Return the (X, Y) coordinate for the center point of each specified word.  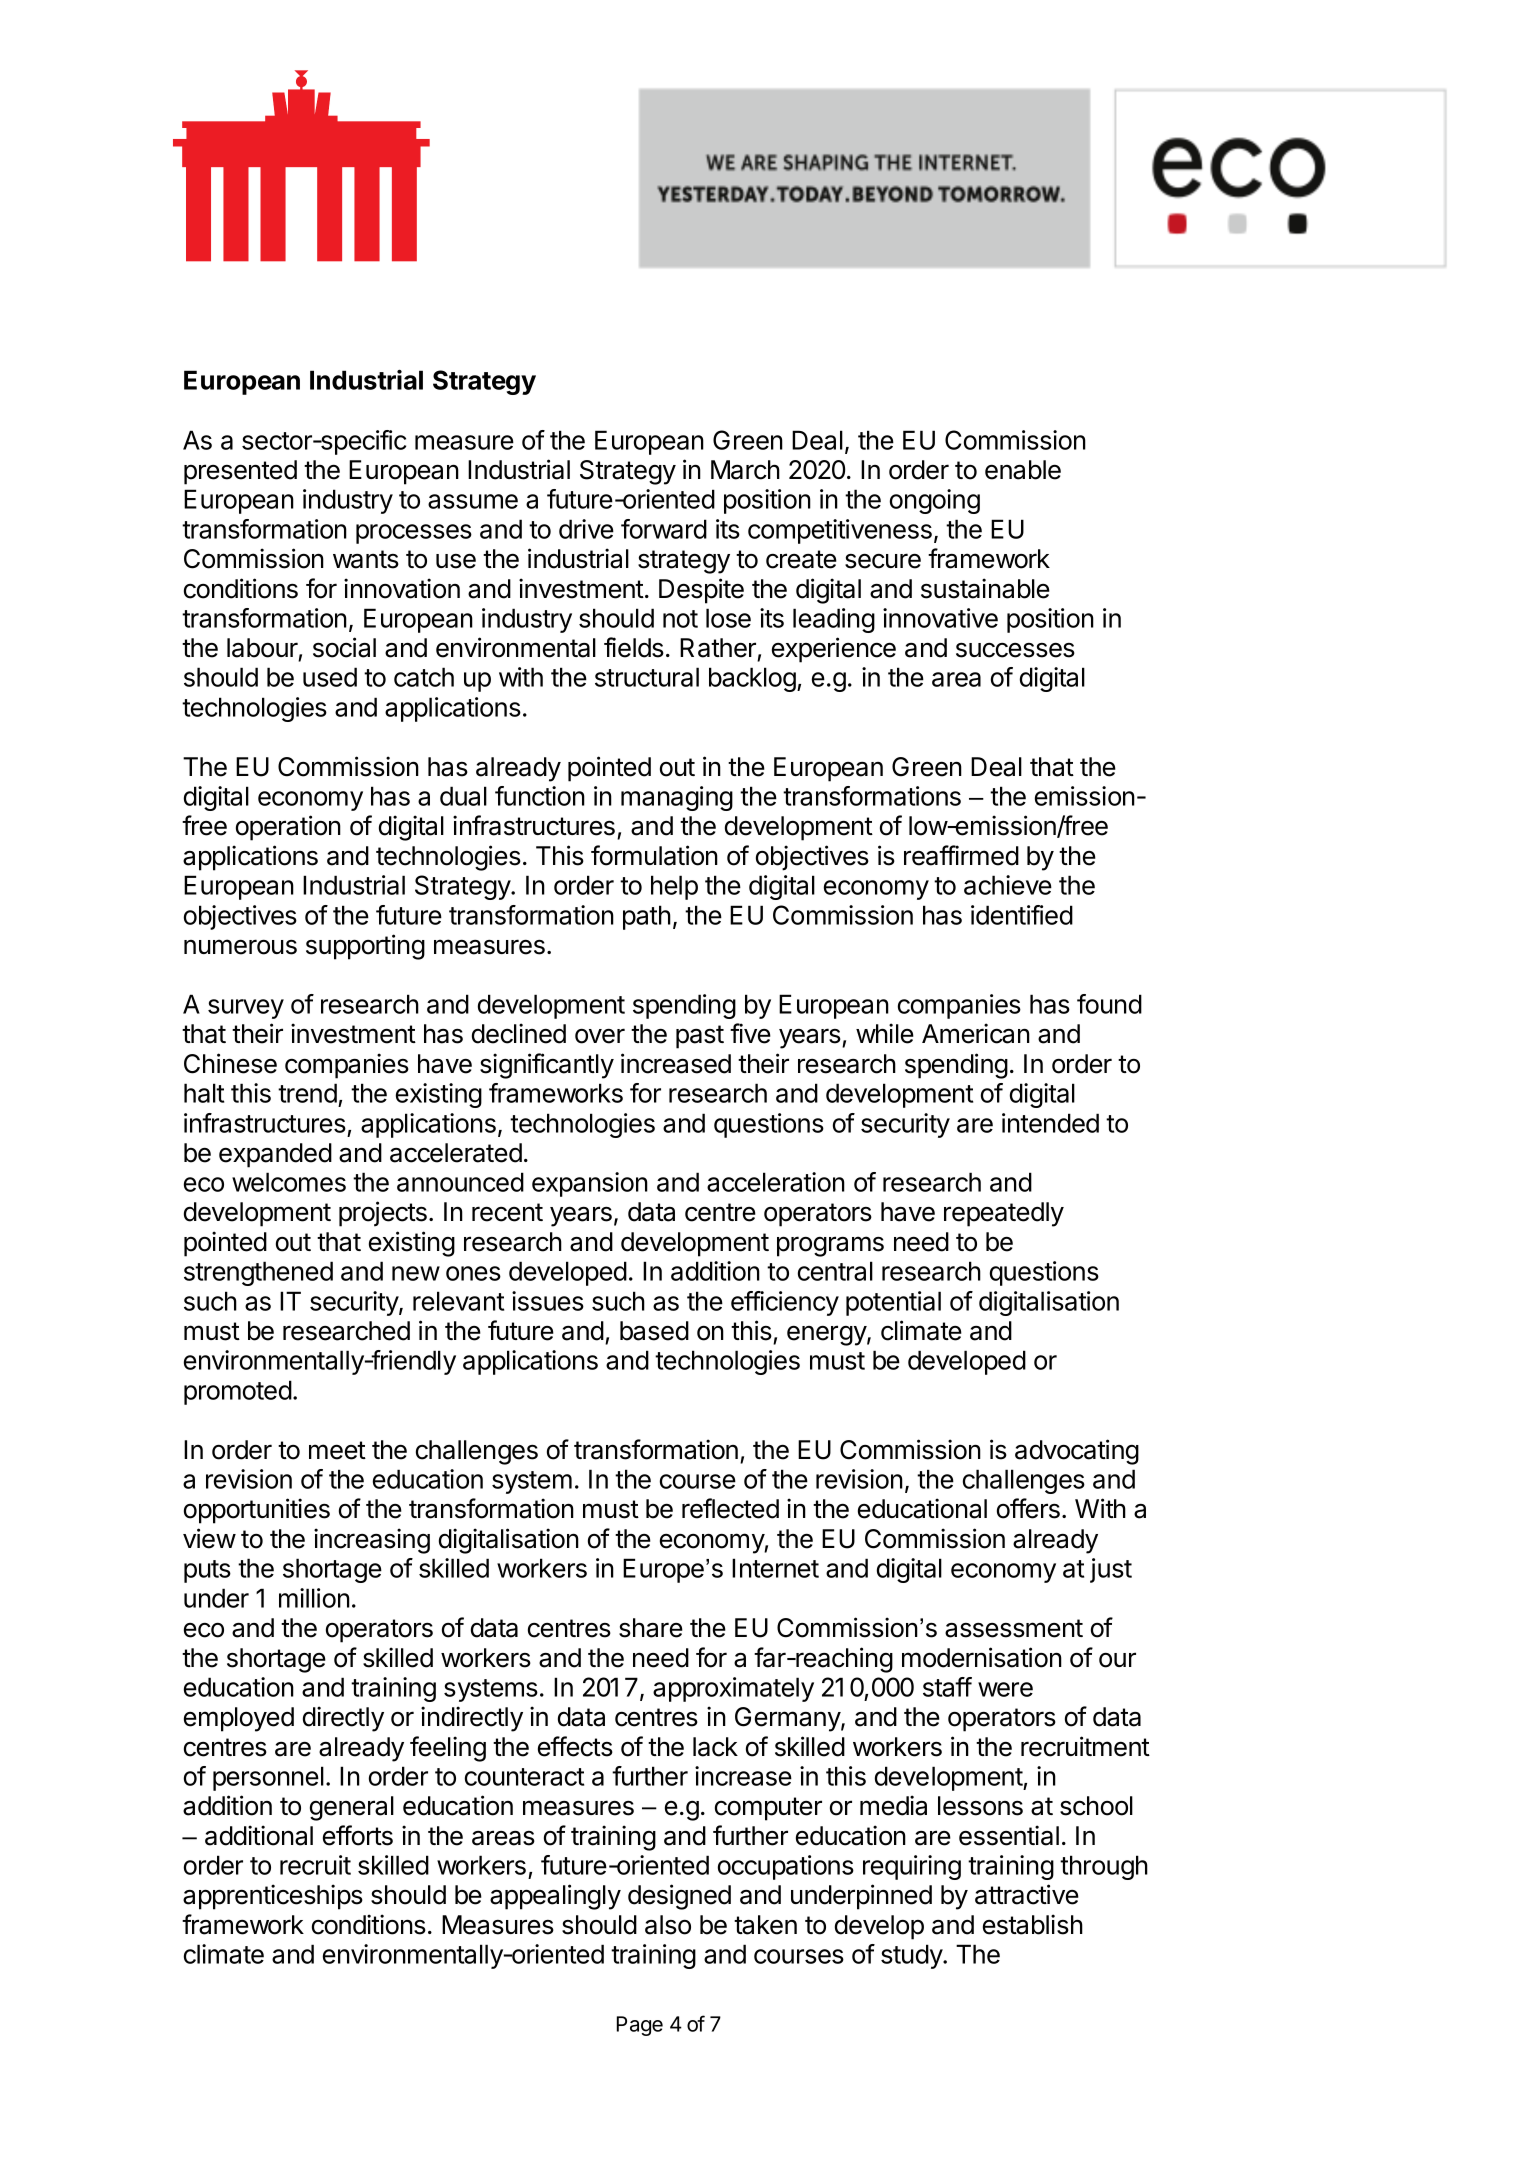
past (700, 1037)
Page (640, 2026)
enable (1023, 470)
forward (664, 529)
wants (366, 559)
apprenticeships (273, 1897)
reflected (730, 1508)
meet (337, 1450)
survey (246, 1009)
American (976, 1033)
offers (1028, 1508)
